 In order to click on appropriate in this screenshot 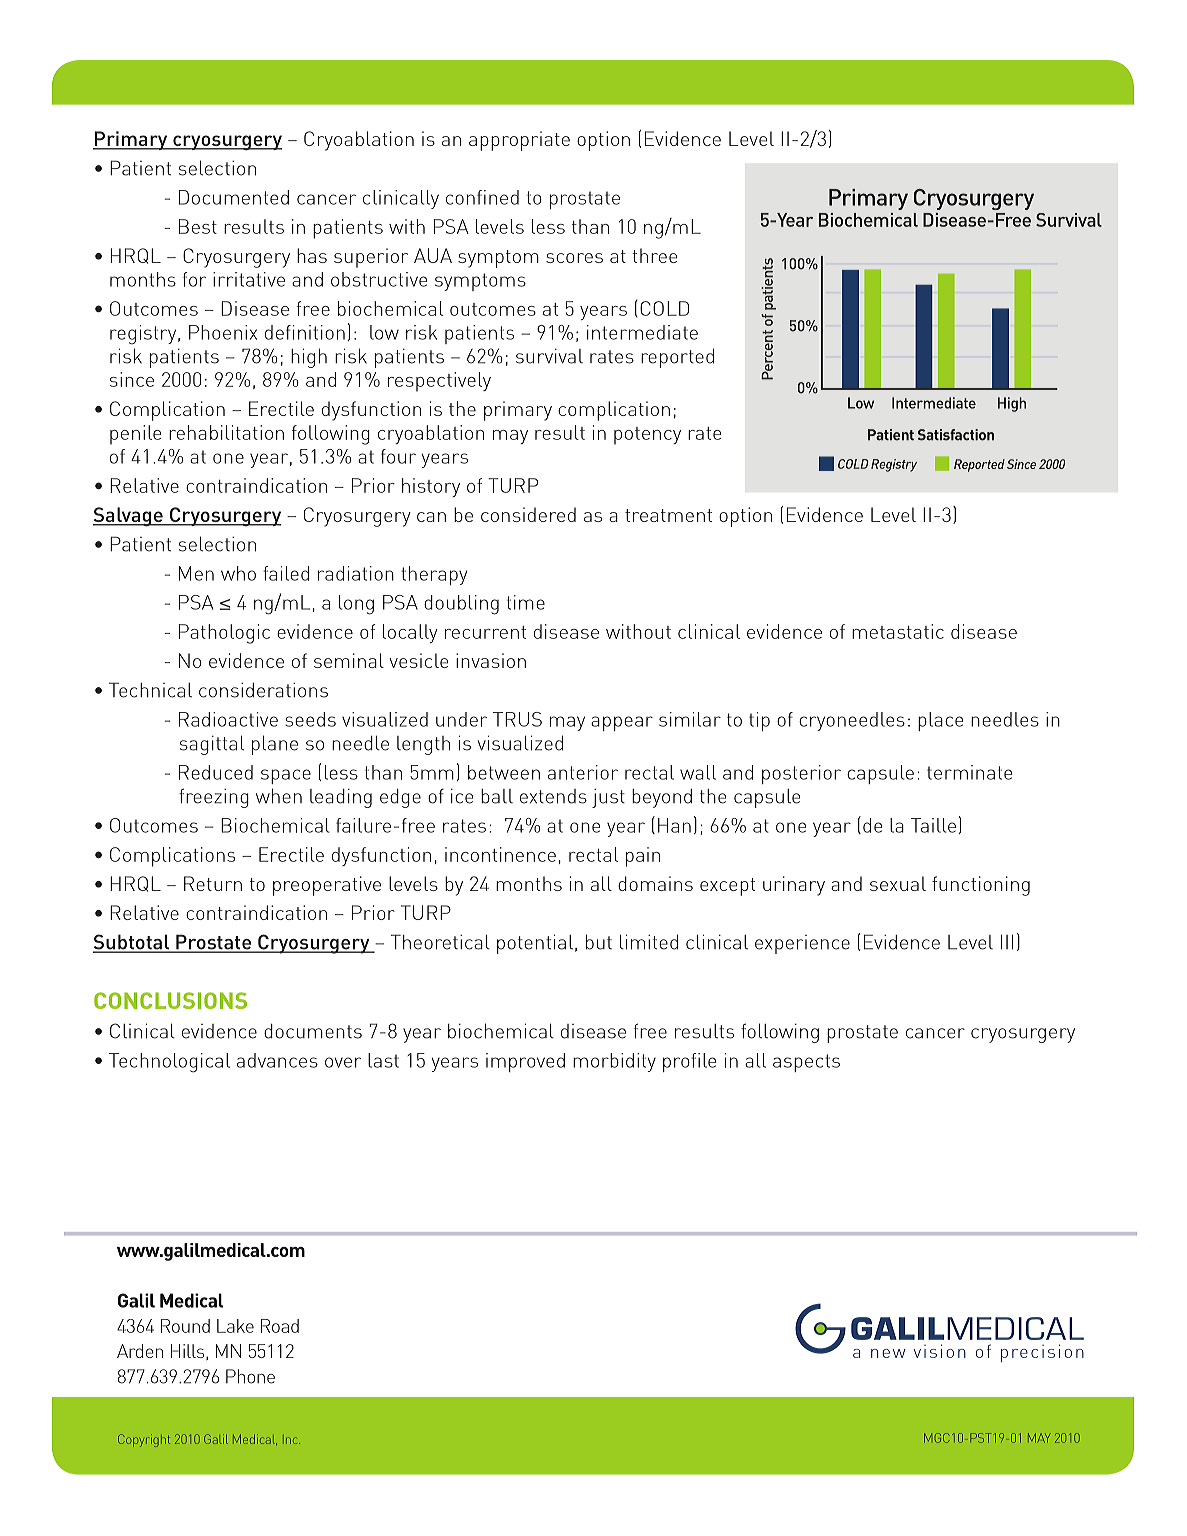, I will do `click(519, 141)`.
